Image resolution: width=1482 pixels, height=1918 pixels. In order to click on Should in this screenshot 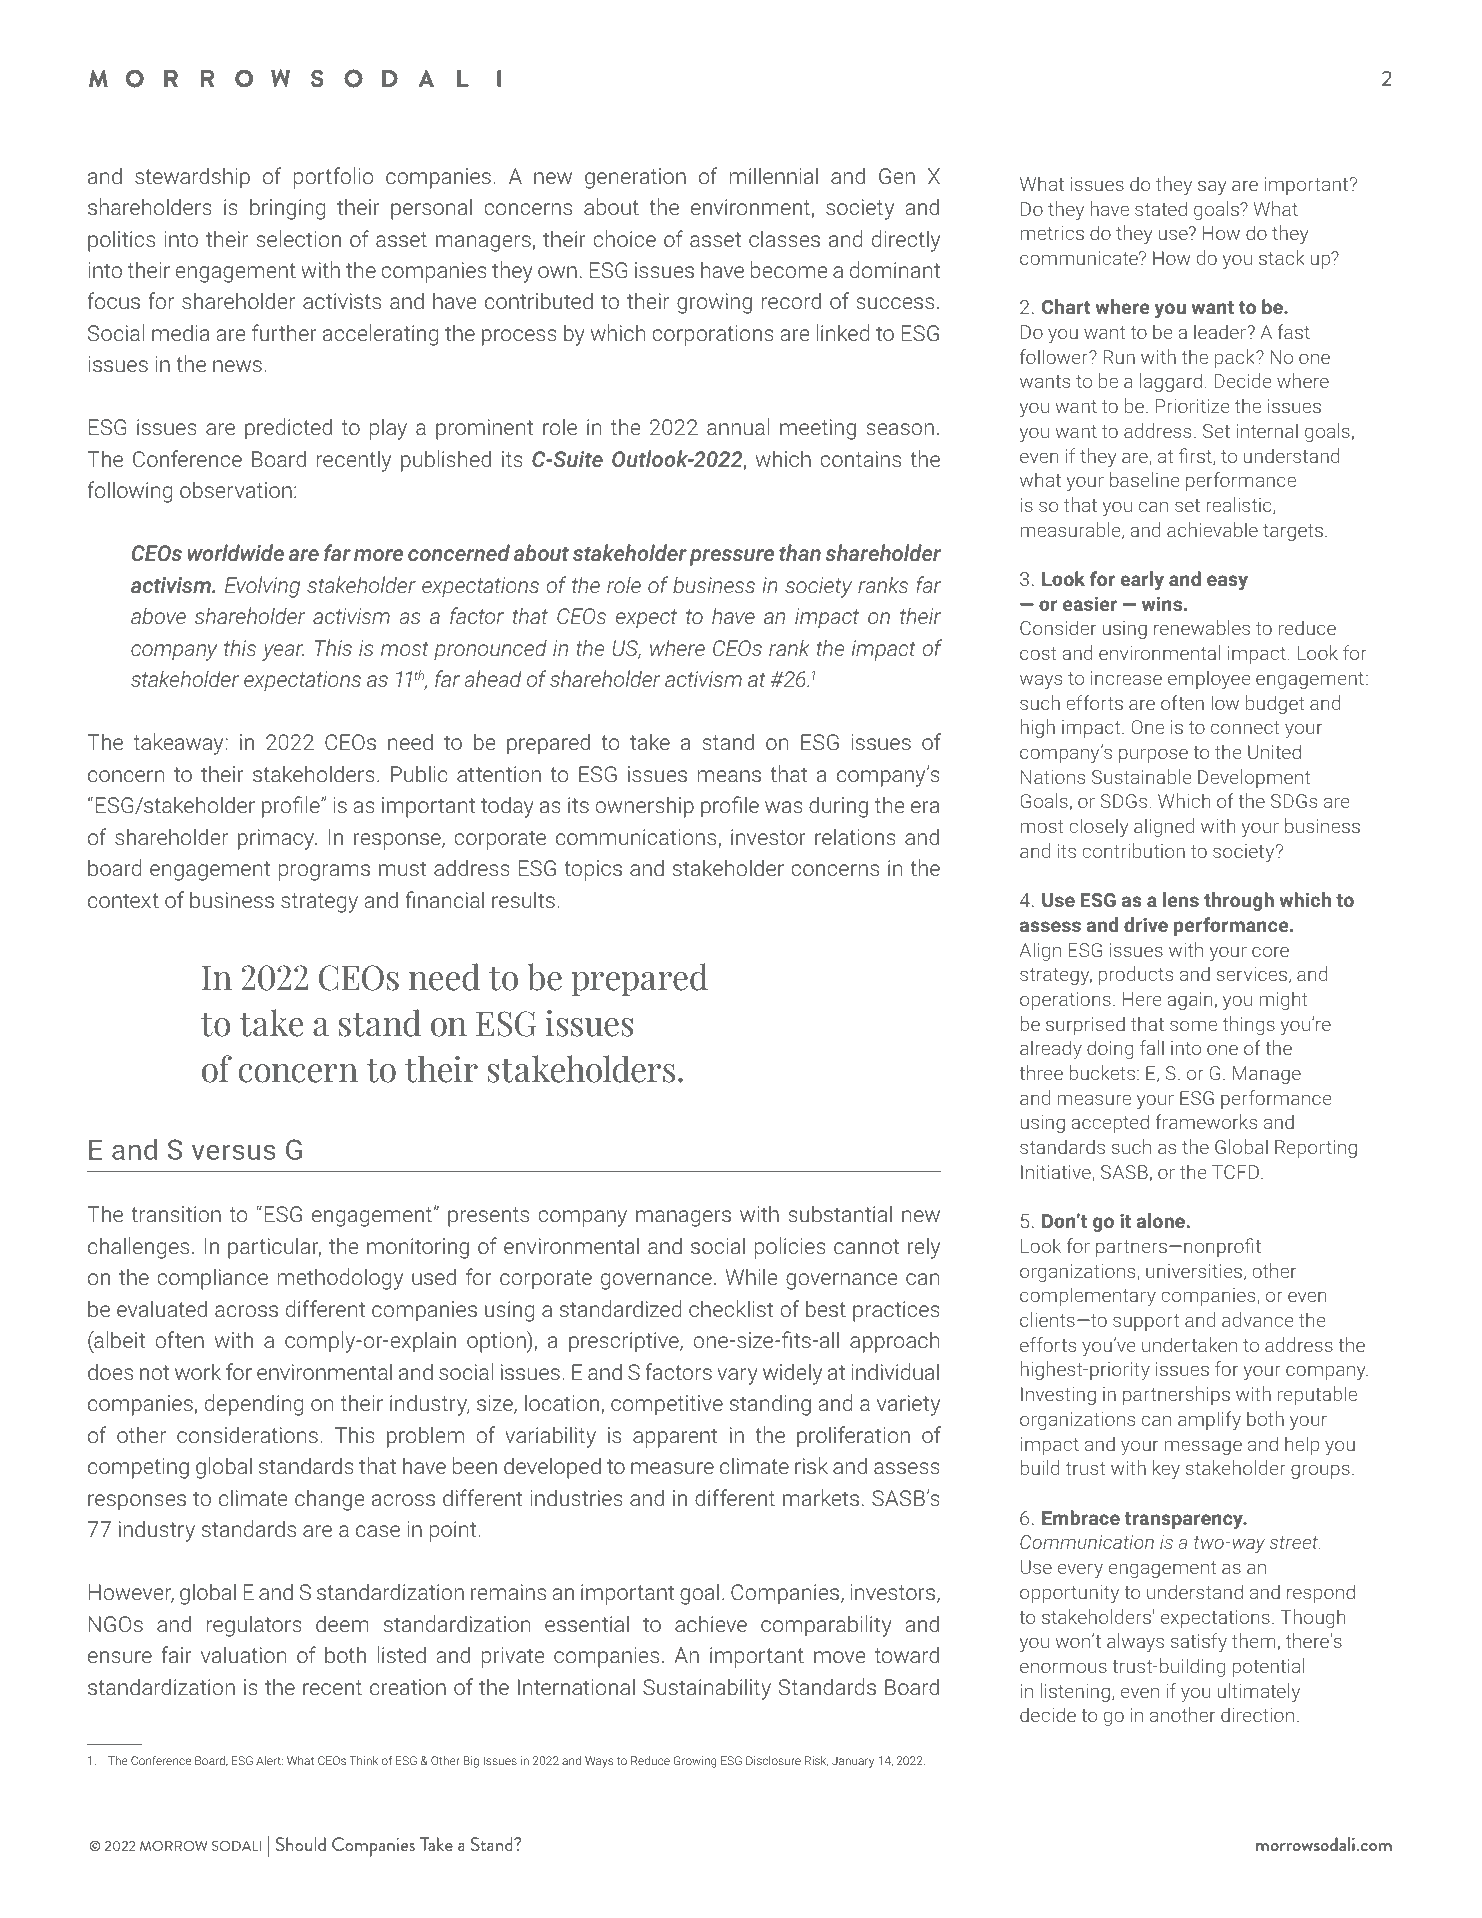, I will do `click(301, 1844)`.
